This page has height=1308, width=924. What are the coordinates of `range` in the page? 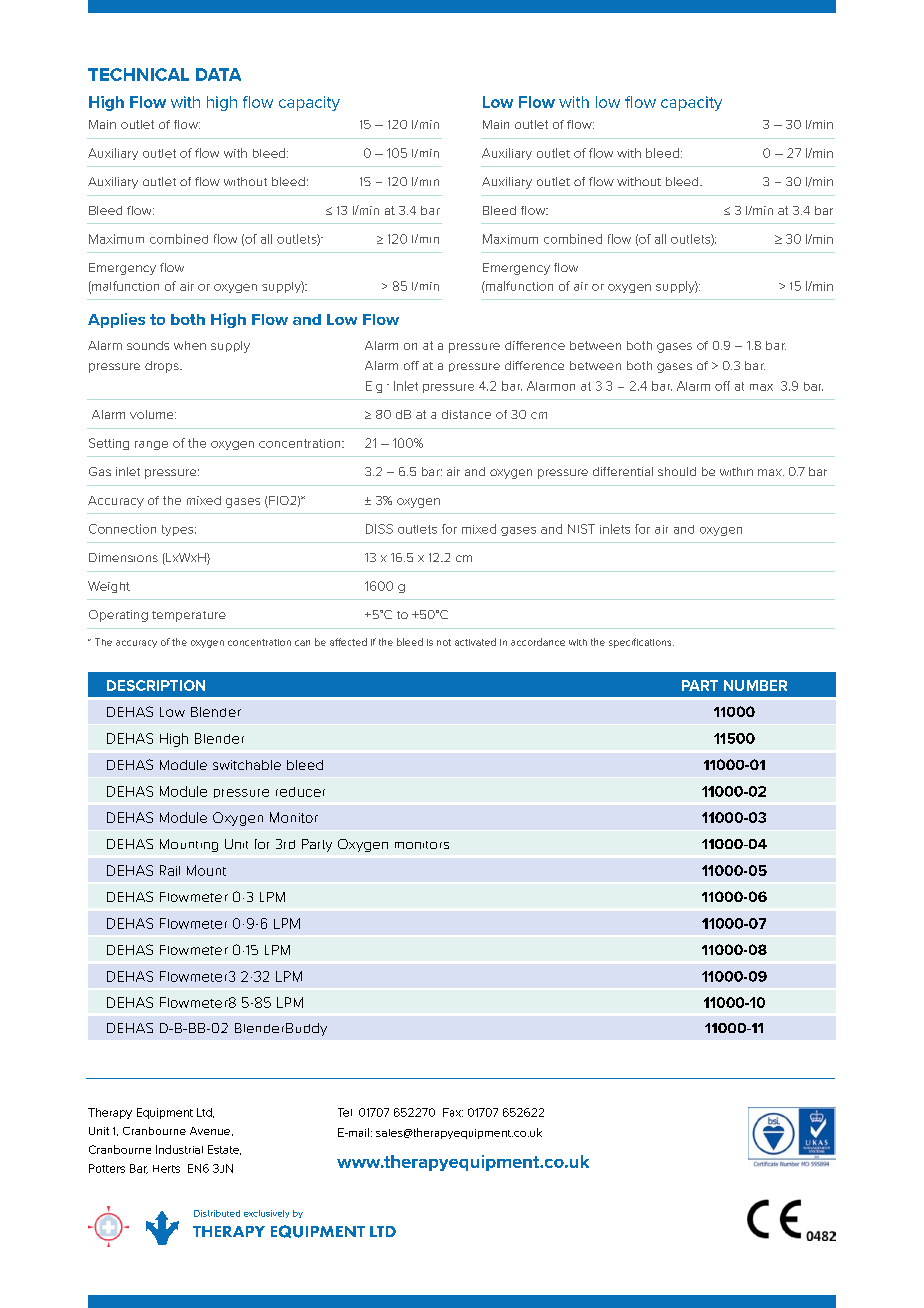 It's located at (151, 445).
